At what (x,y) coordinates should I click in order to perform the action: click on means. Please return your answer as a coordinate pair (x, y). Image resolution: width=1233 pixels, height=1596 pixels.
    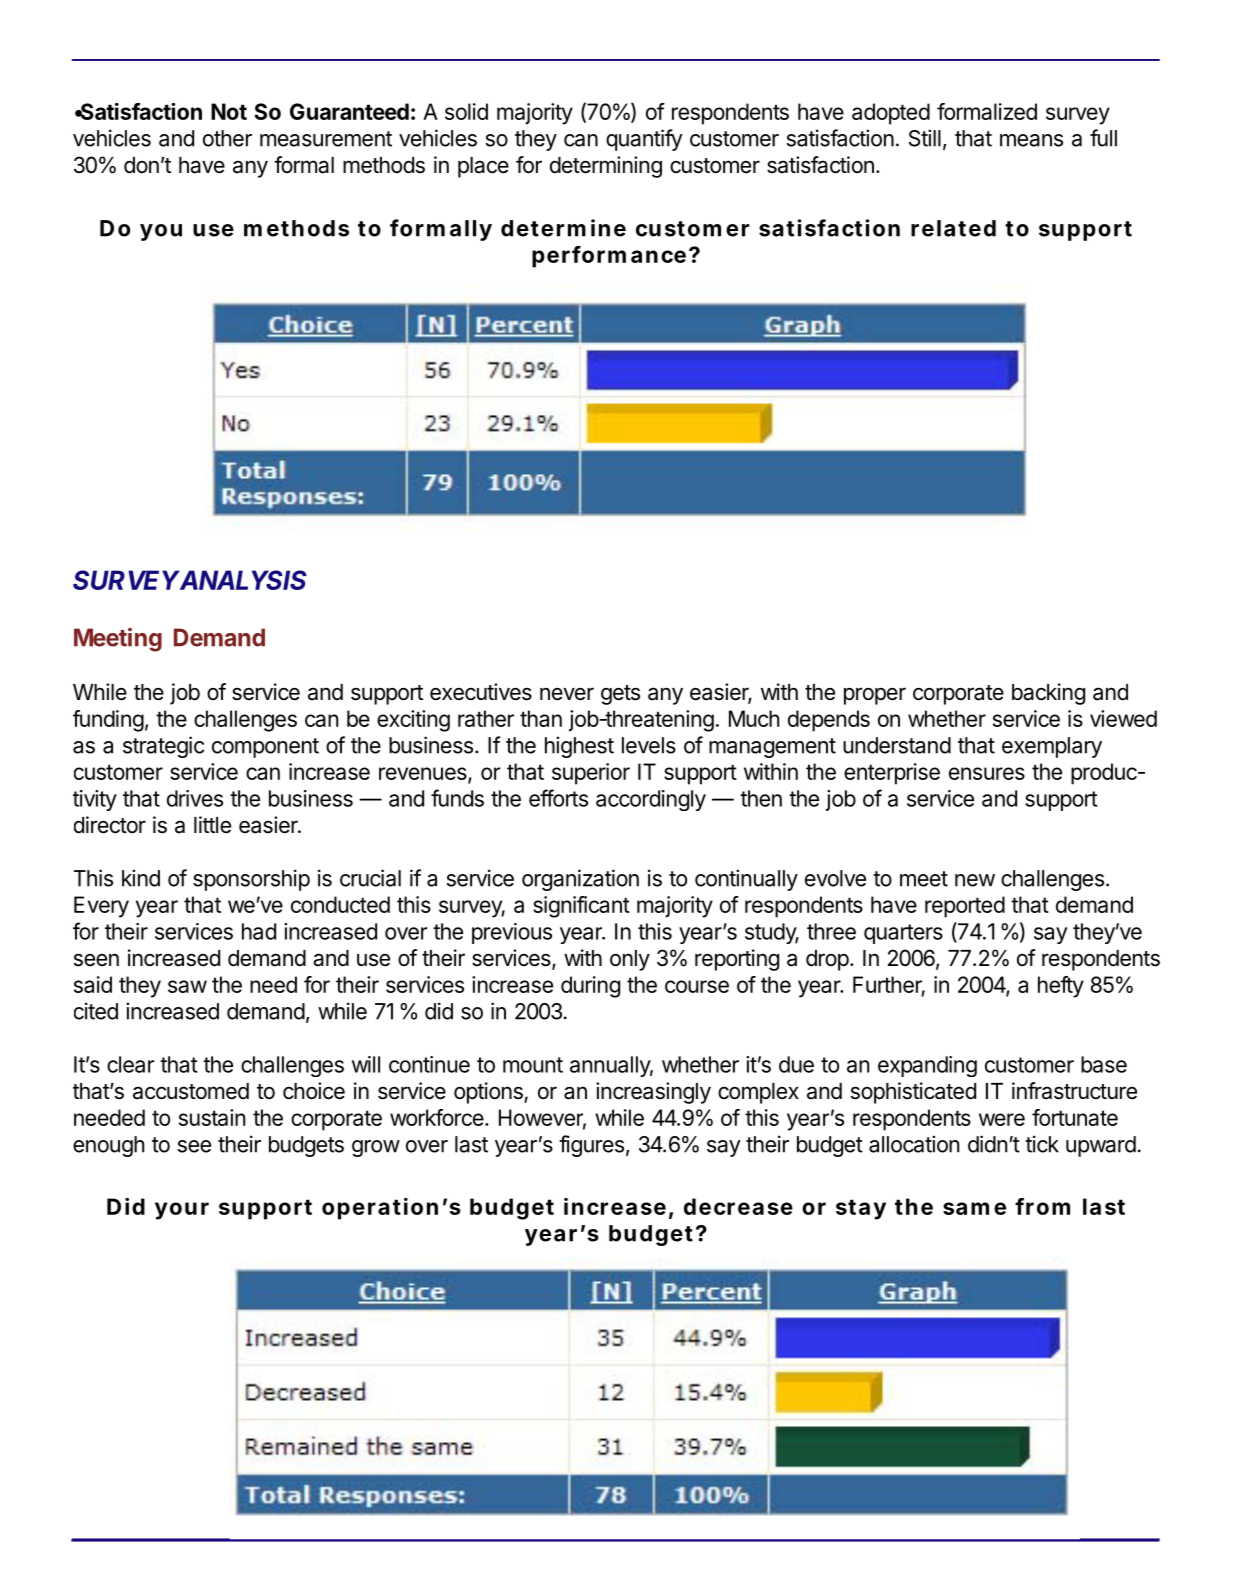
    Looking at the image, I should click on (1031, 140).
